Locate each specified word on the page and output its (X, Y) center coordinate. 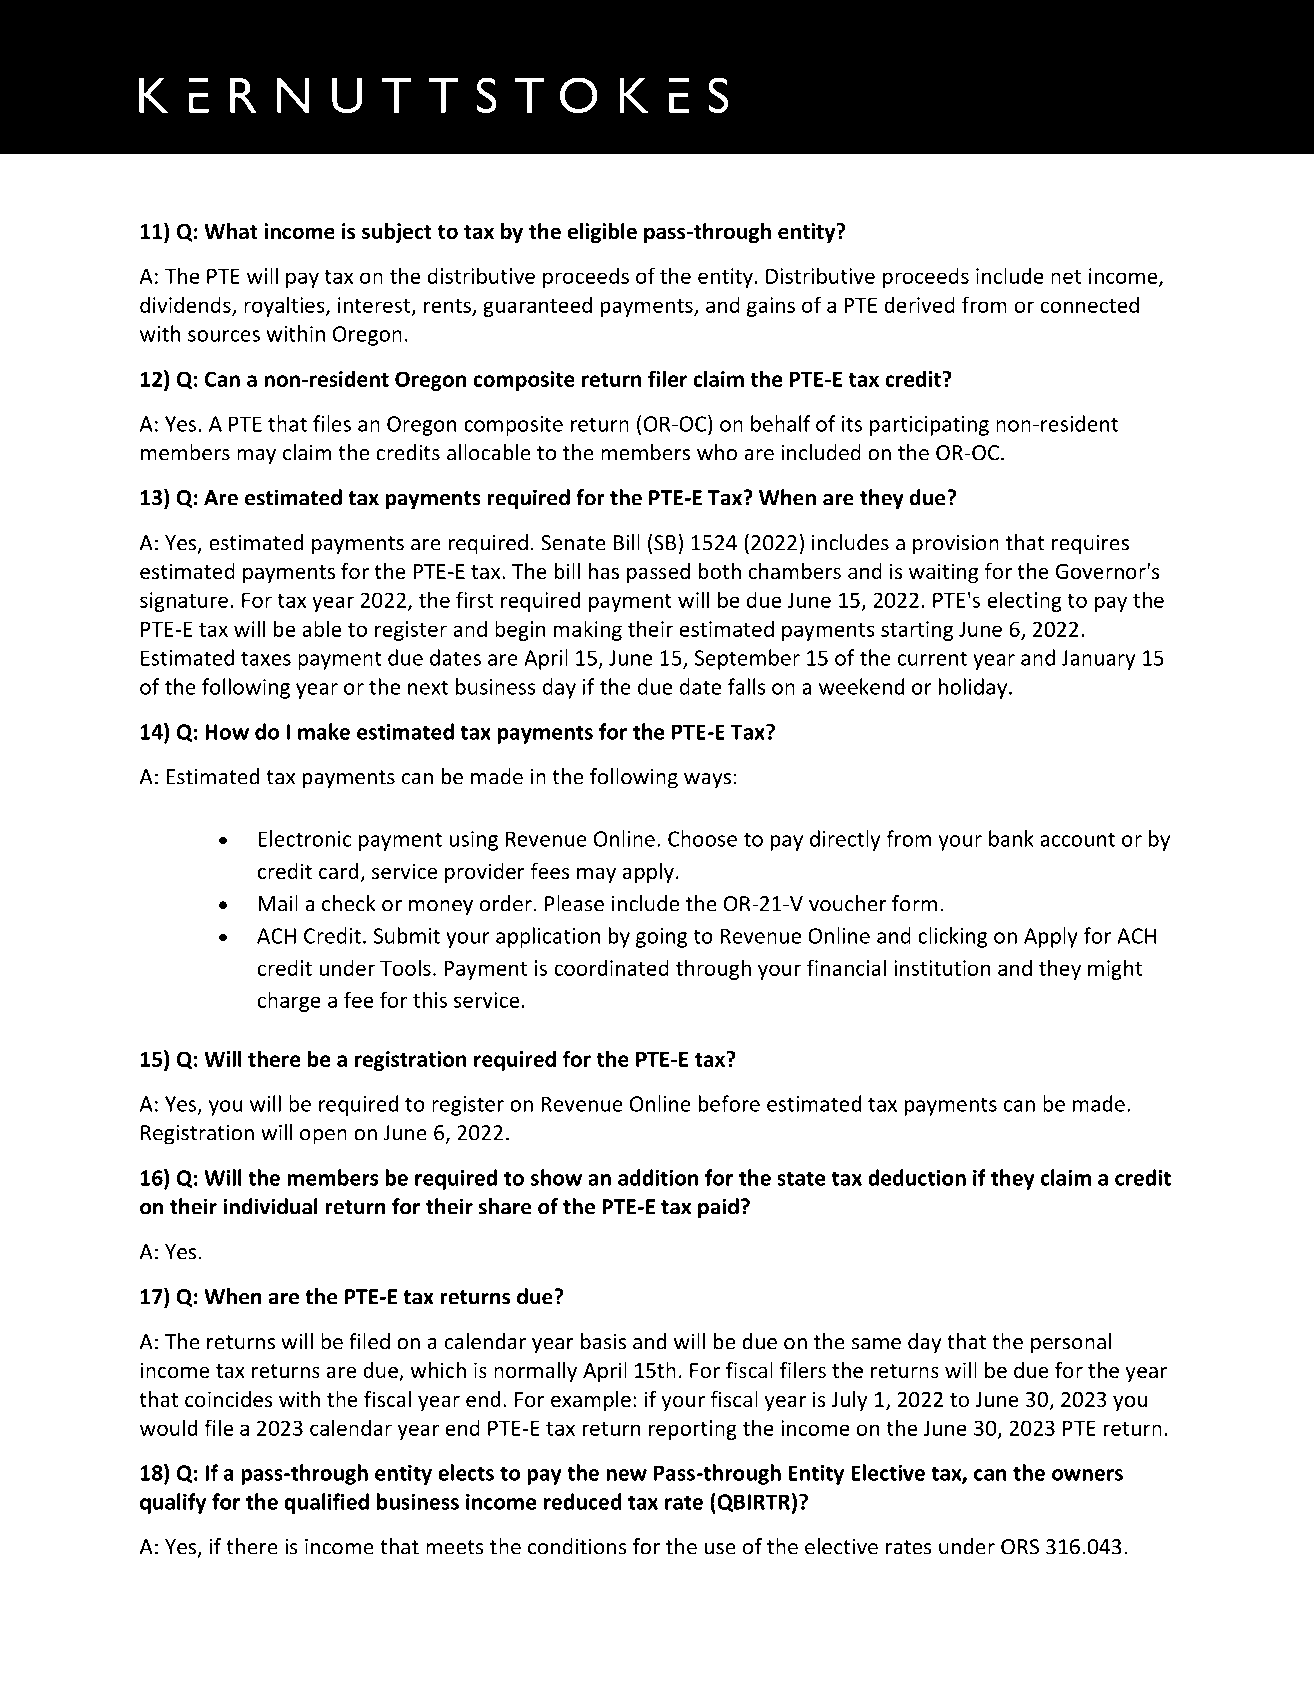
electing (1024, 601)
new (626, 1475)
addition (658, 1177)
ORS (1020, 1547)
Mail (278, 903)
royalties (285, 306)
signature (184, 602)
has (603, 571)
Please (574, 903)
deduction (917, 1177)
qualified (326, 1503)
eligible (602, 233)
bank (1011, 838)
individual (270, 1206)
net (1066, 277)
